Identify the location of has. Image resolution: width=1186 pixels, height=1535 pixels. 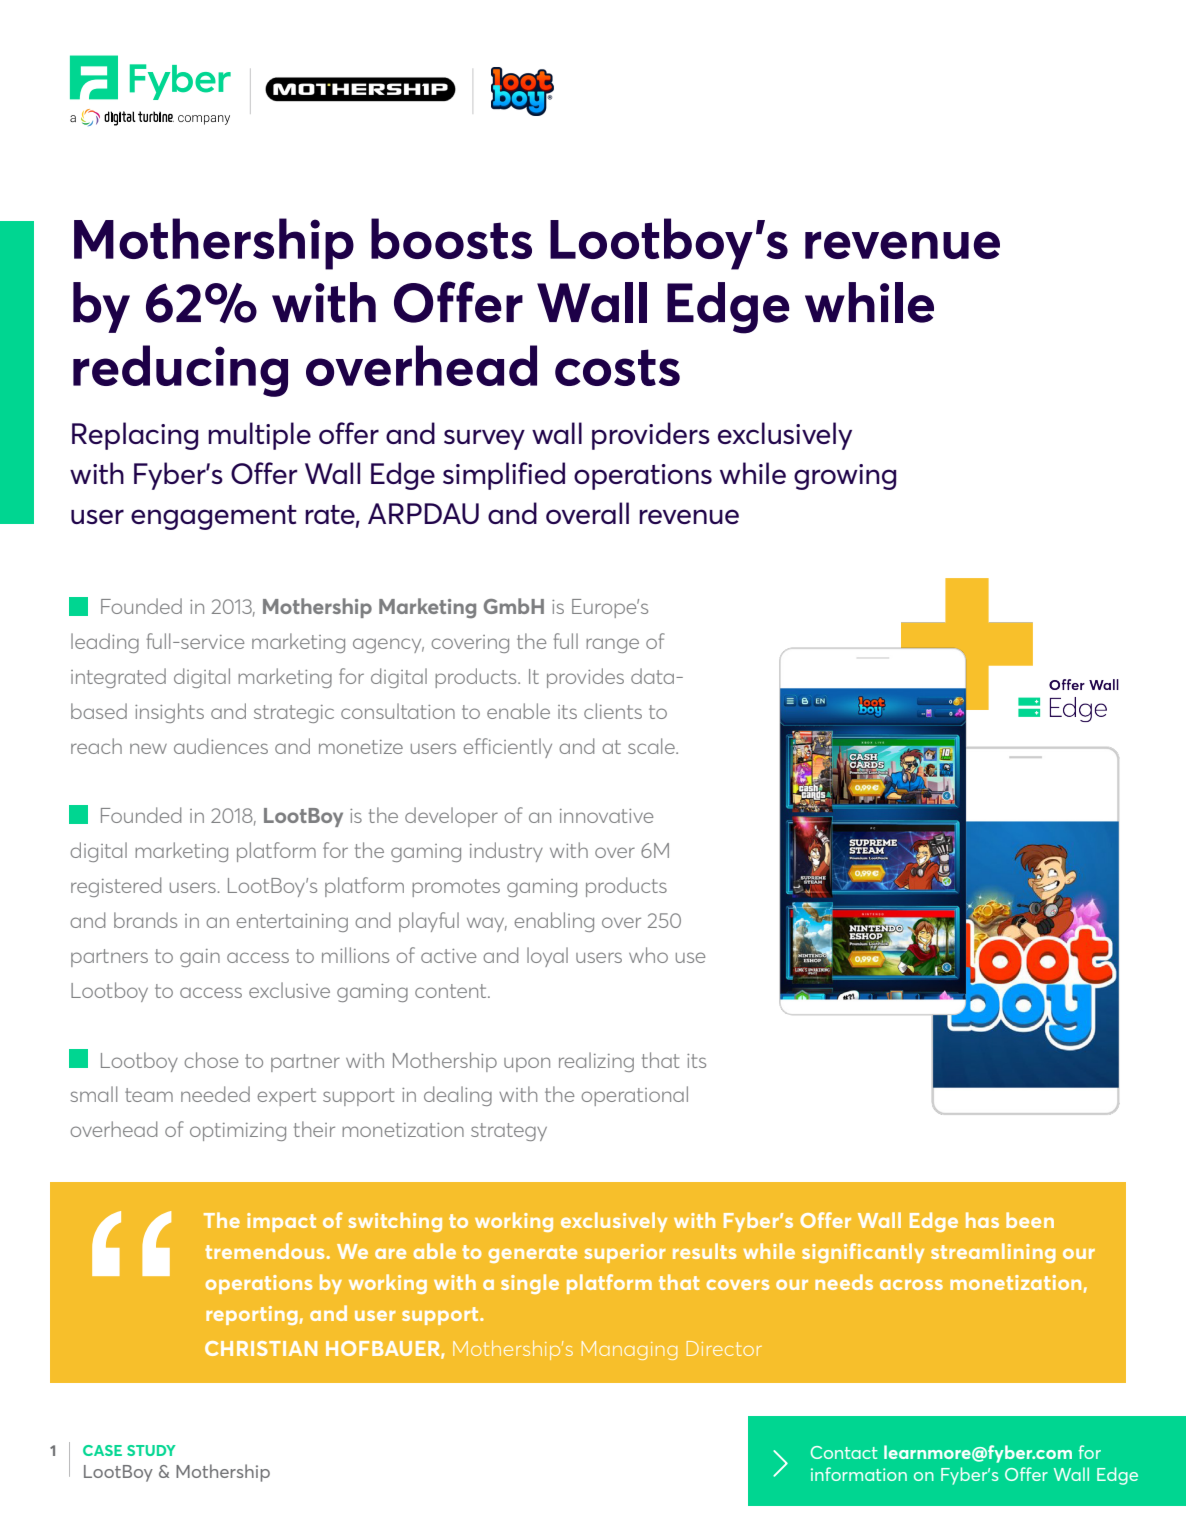
(982, 1220).
